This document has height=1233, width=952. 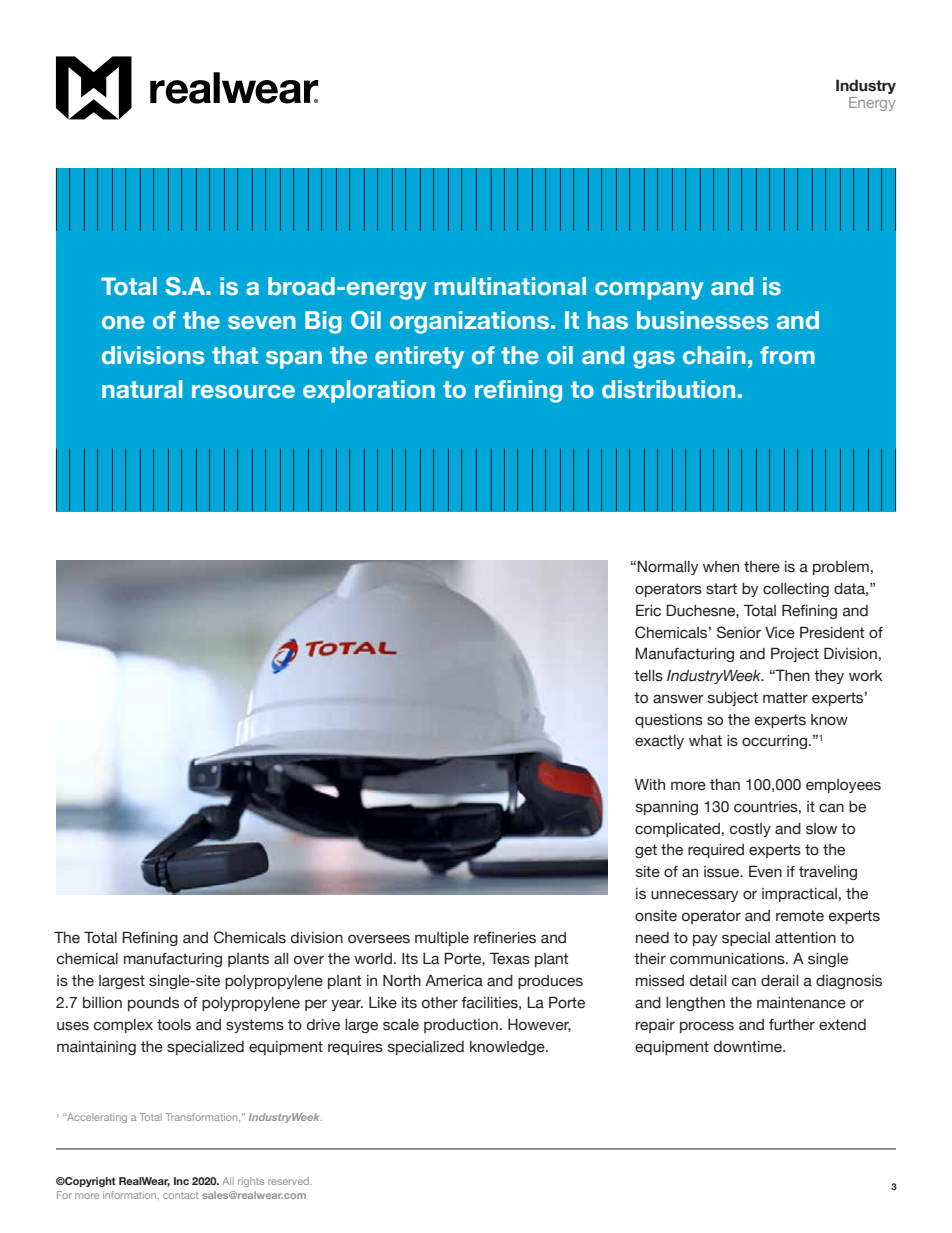 What do you see at coordinates (181, 1181) in the document?
I see `Inc` at bounding box center [181, 1181].
